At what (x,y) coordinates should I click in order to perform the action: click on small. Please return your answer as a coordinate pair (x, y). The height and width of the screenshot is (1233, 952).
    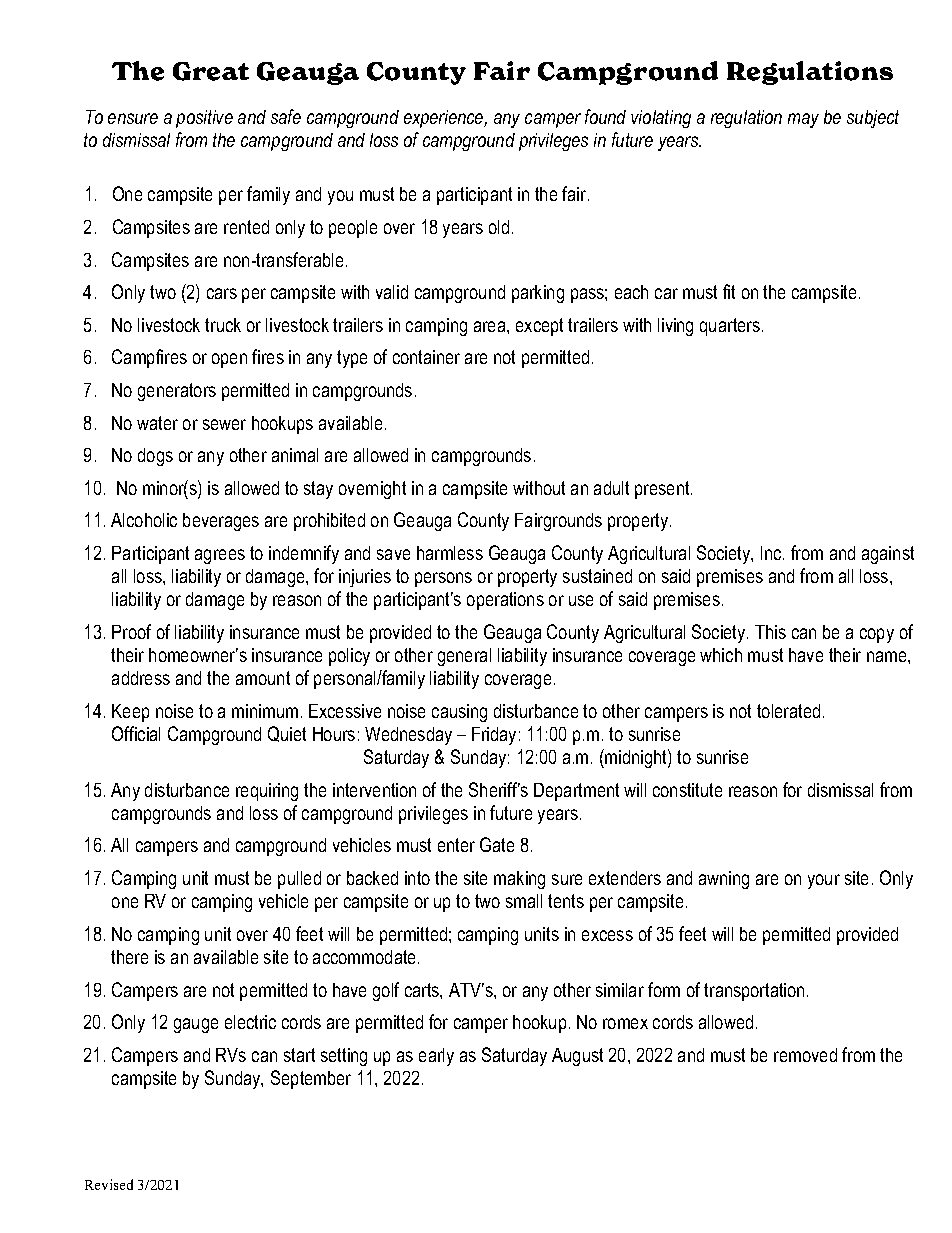
    Looking at the image, I should click on (524, 901).
